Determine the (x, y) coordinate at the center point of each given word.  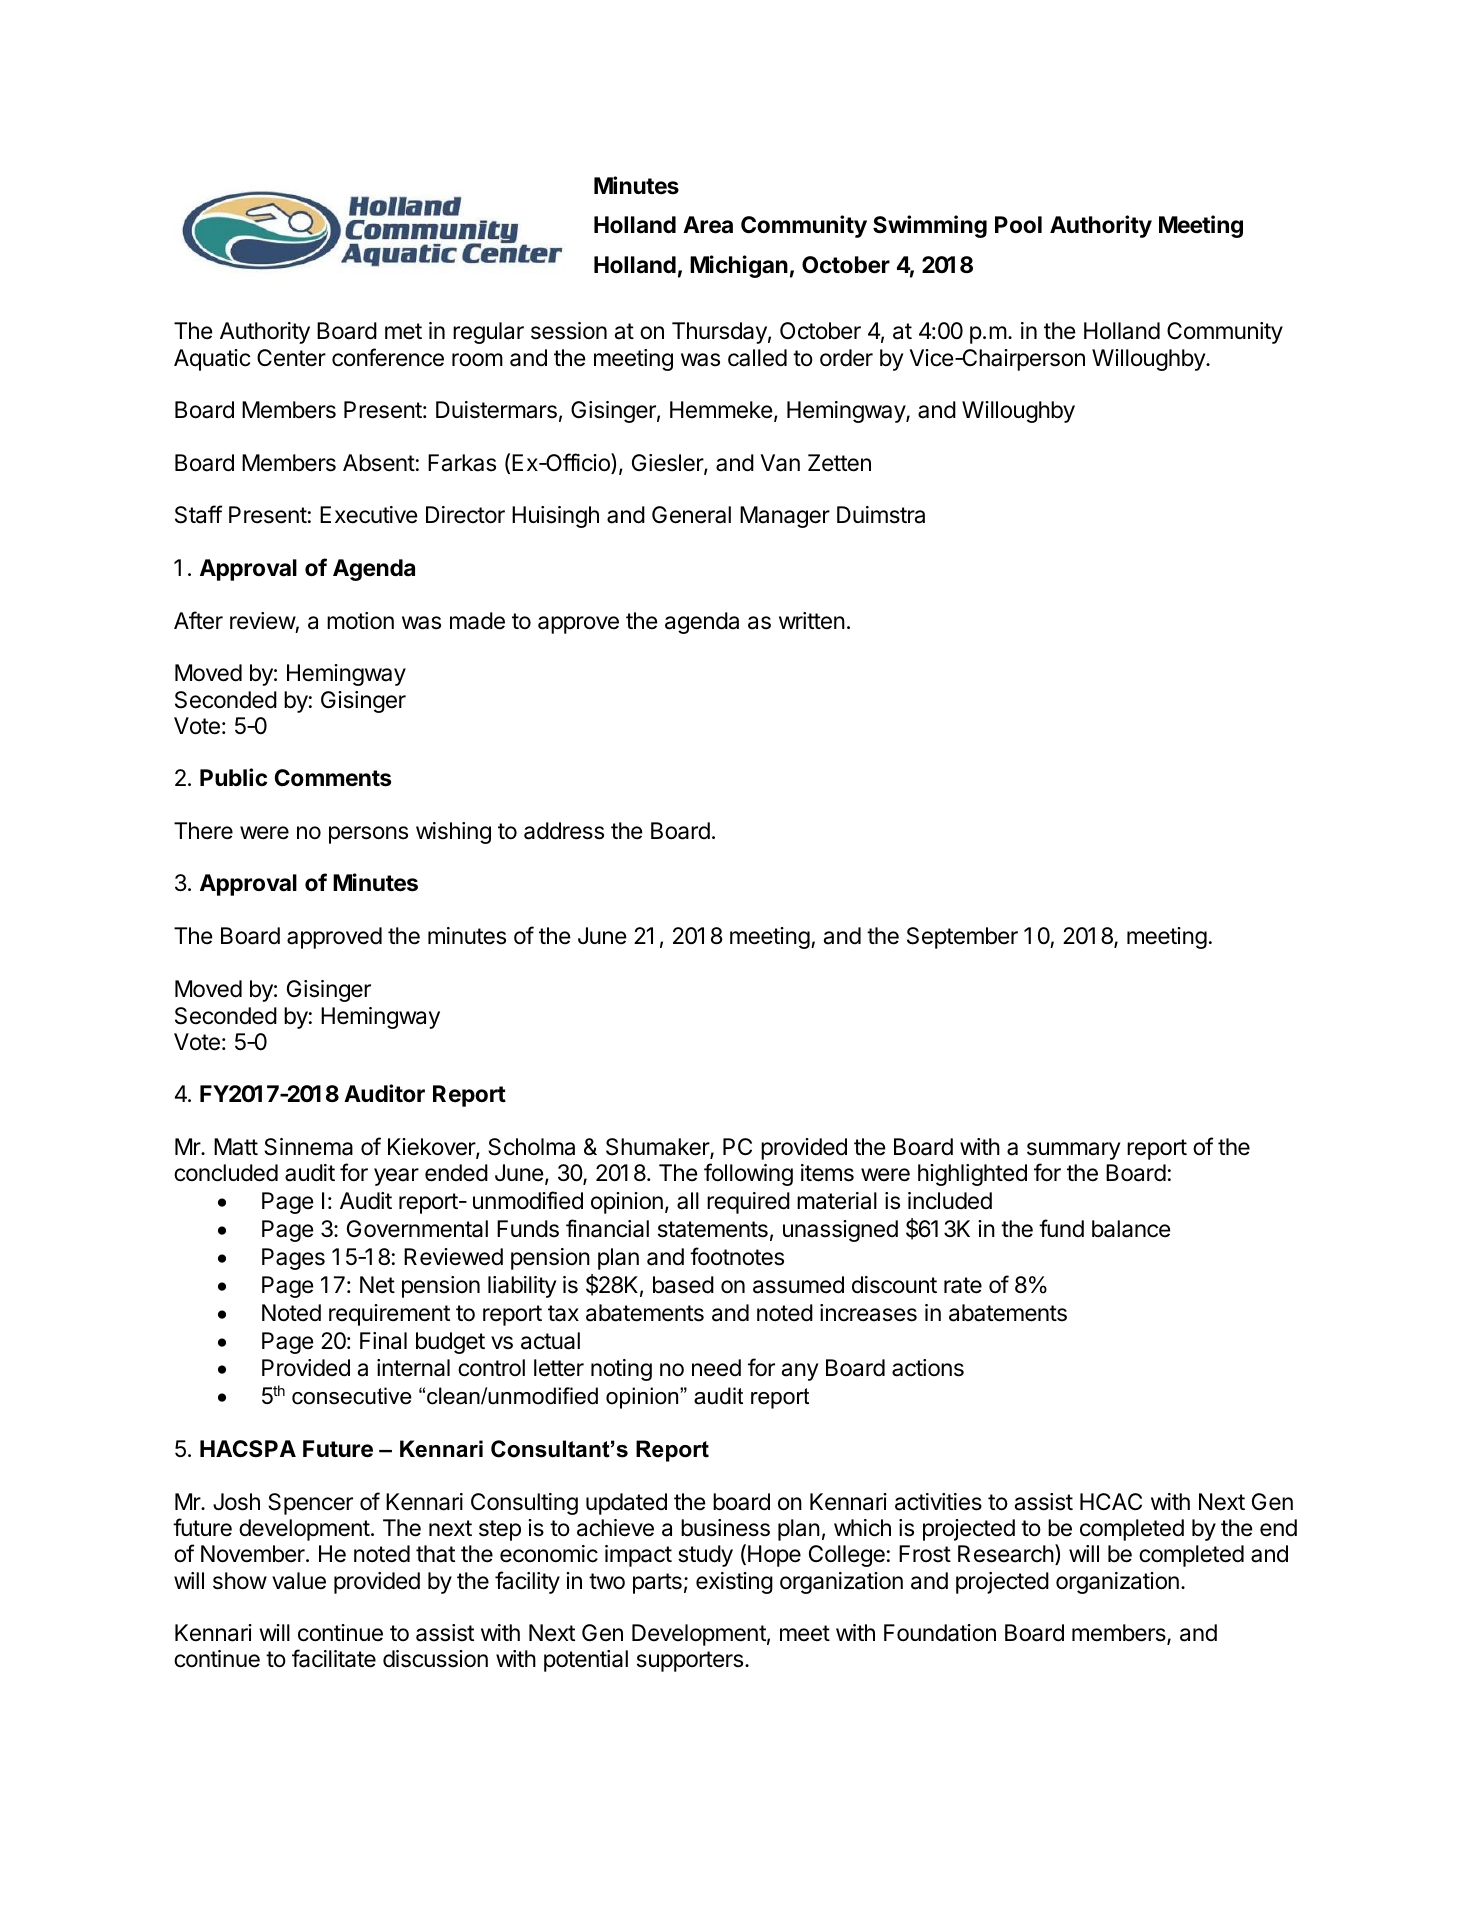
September (962, 938)
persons (368, 835)
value (299, 1581)
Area (708, 225)
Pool (1018, 225)
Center (291, 358)
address (564, 831)
